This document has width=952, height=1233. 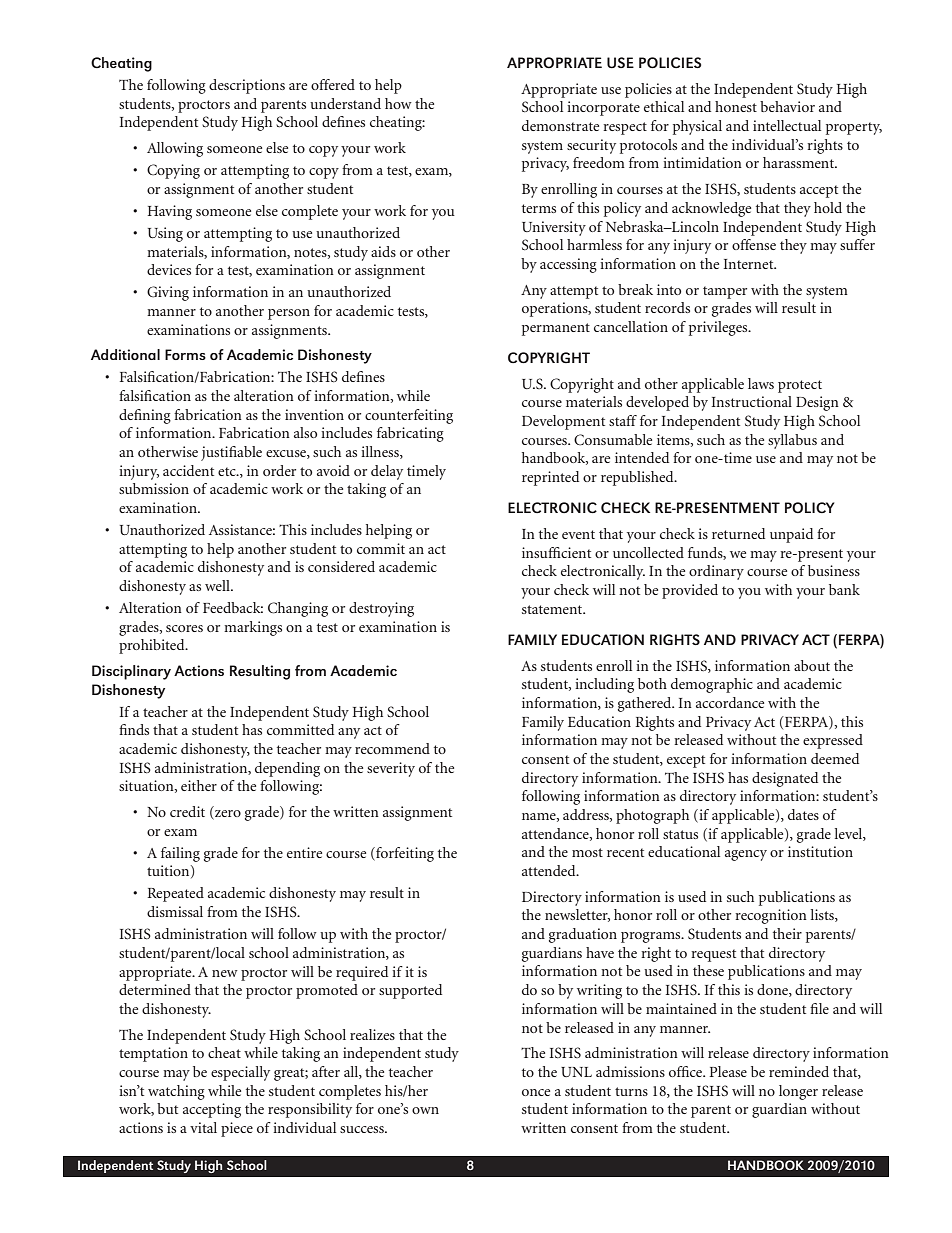 I want to click on descriptions, so click(x=247, y=86).
